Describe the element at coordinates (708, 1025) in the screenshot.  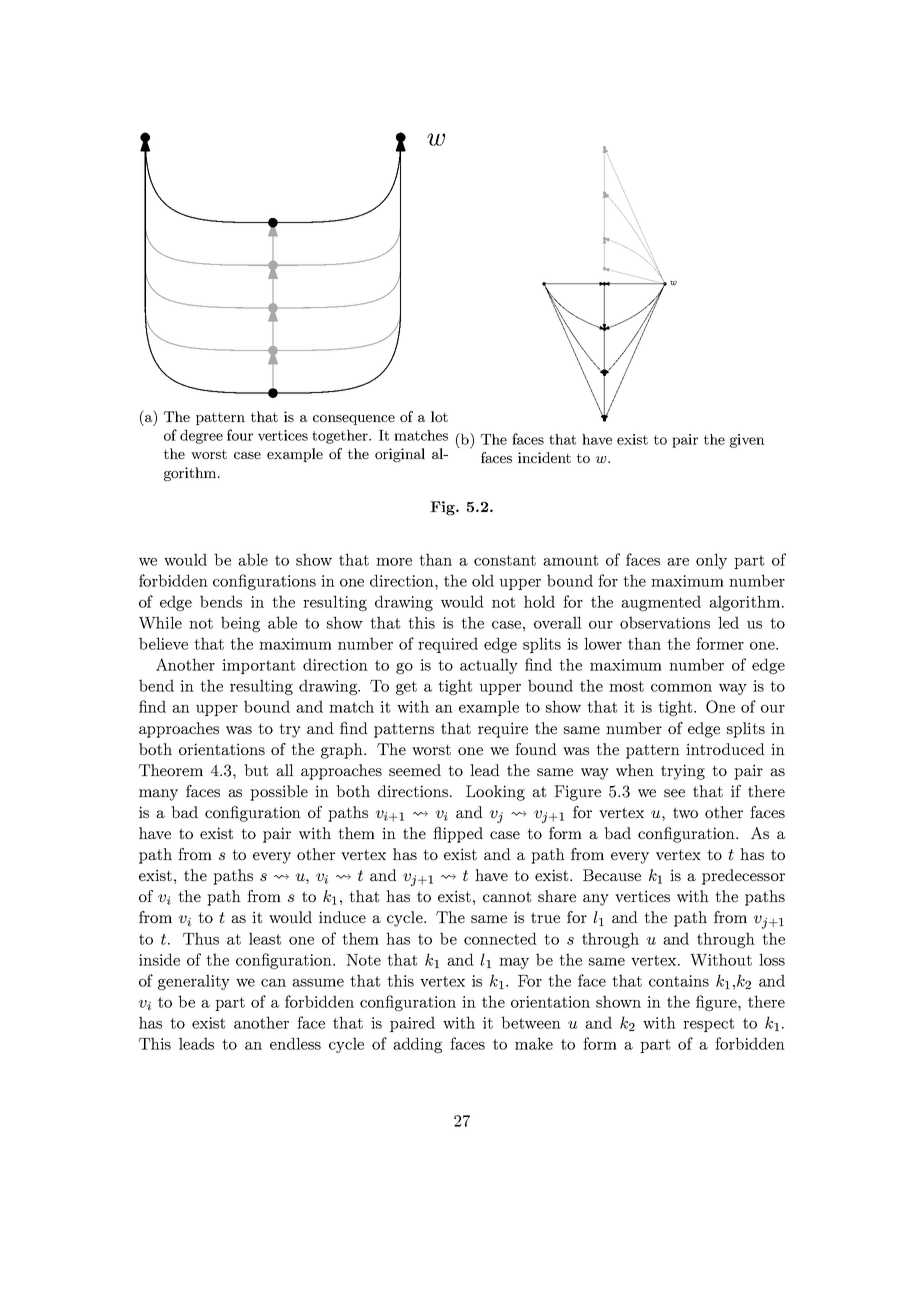
I see `respect` at that location.
